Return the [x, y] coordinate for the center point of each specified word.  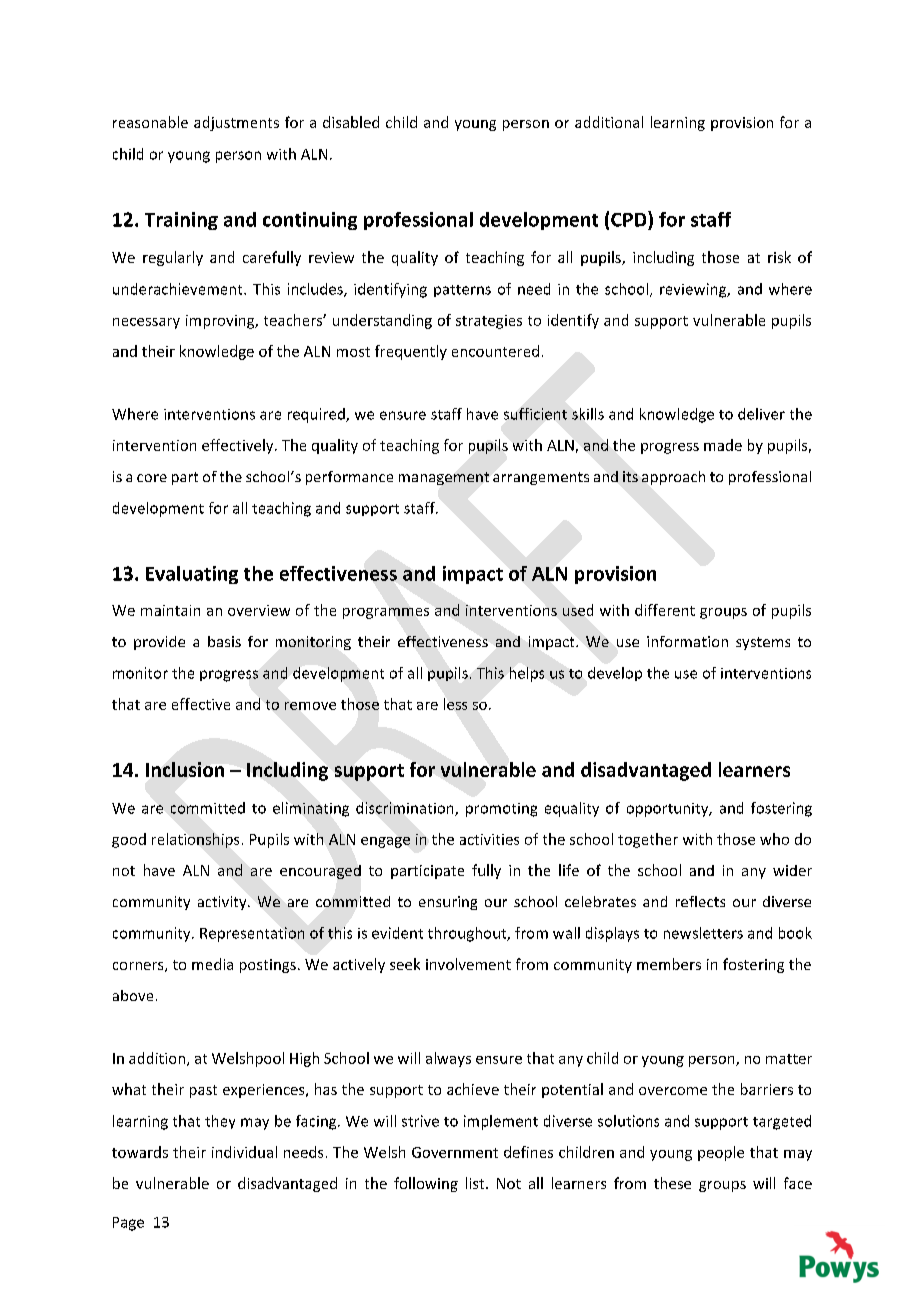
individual [244, 1152]
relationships [195, 840]
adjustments [236, 123]
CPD [630, 219]
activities [489, 839]
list [476, 1183]
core [152, 478]
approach [673, 478]
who [774, 839]
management [444, 478]
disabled [351, 122]
